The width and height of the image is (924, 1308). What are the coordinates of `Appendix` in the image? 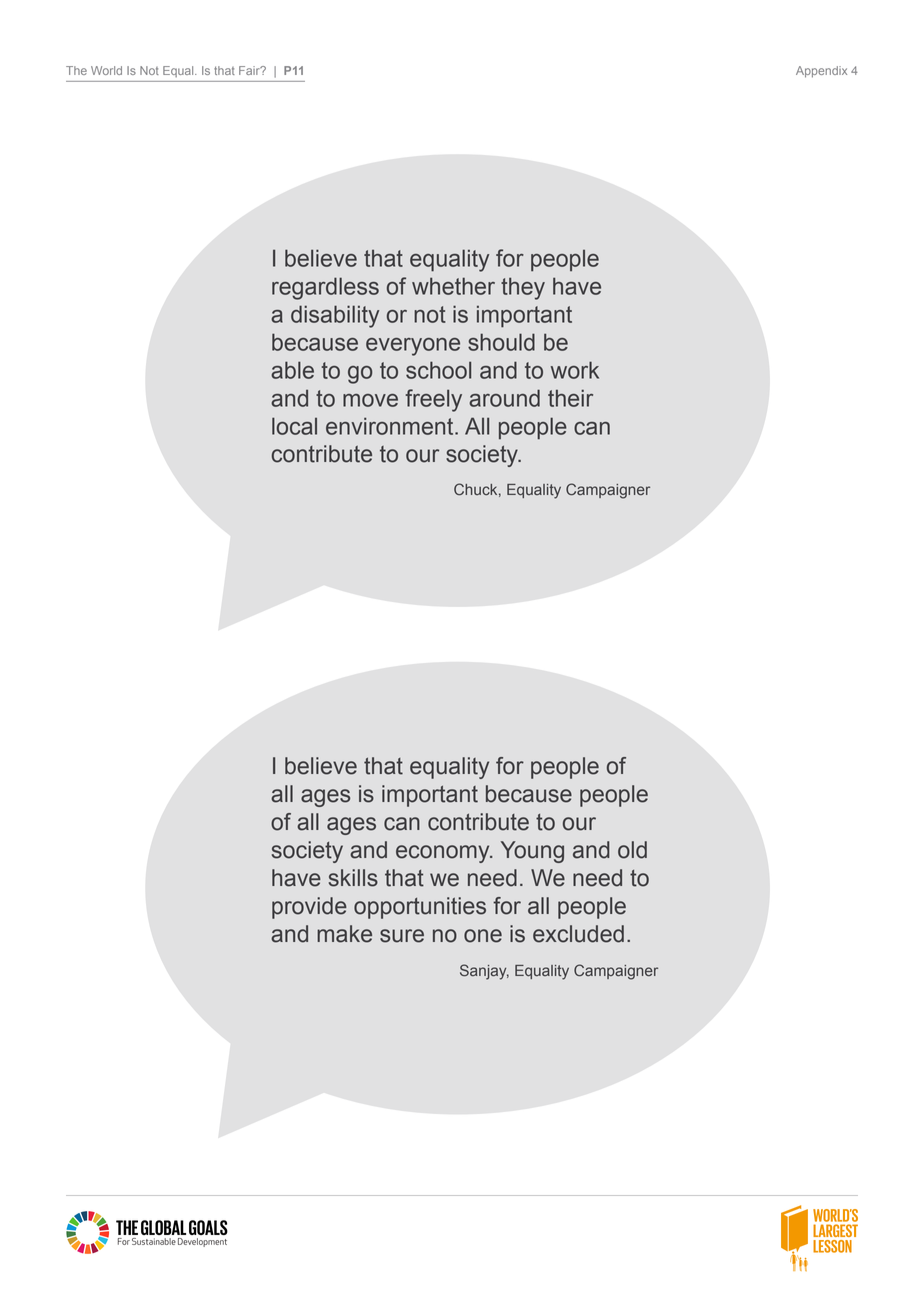 It's located at (821, 72).
